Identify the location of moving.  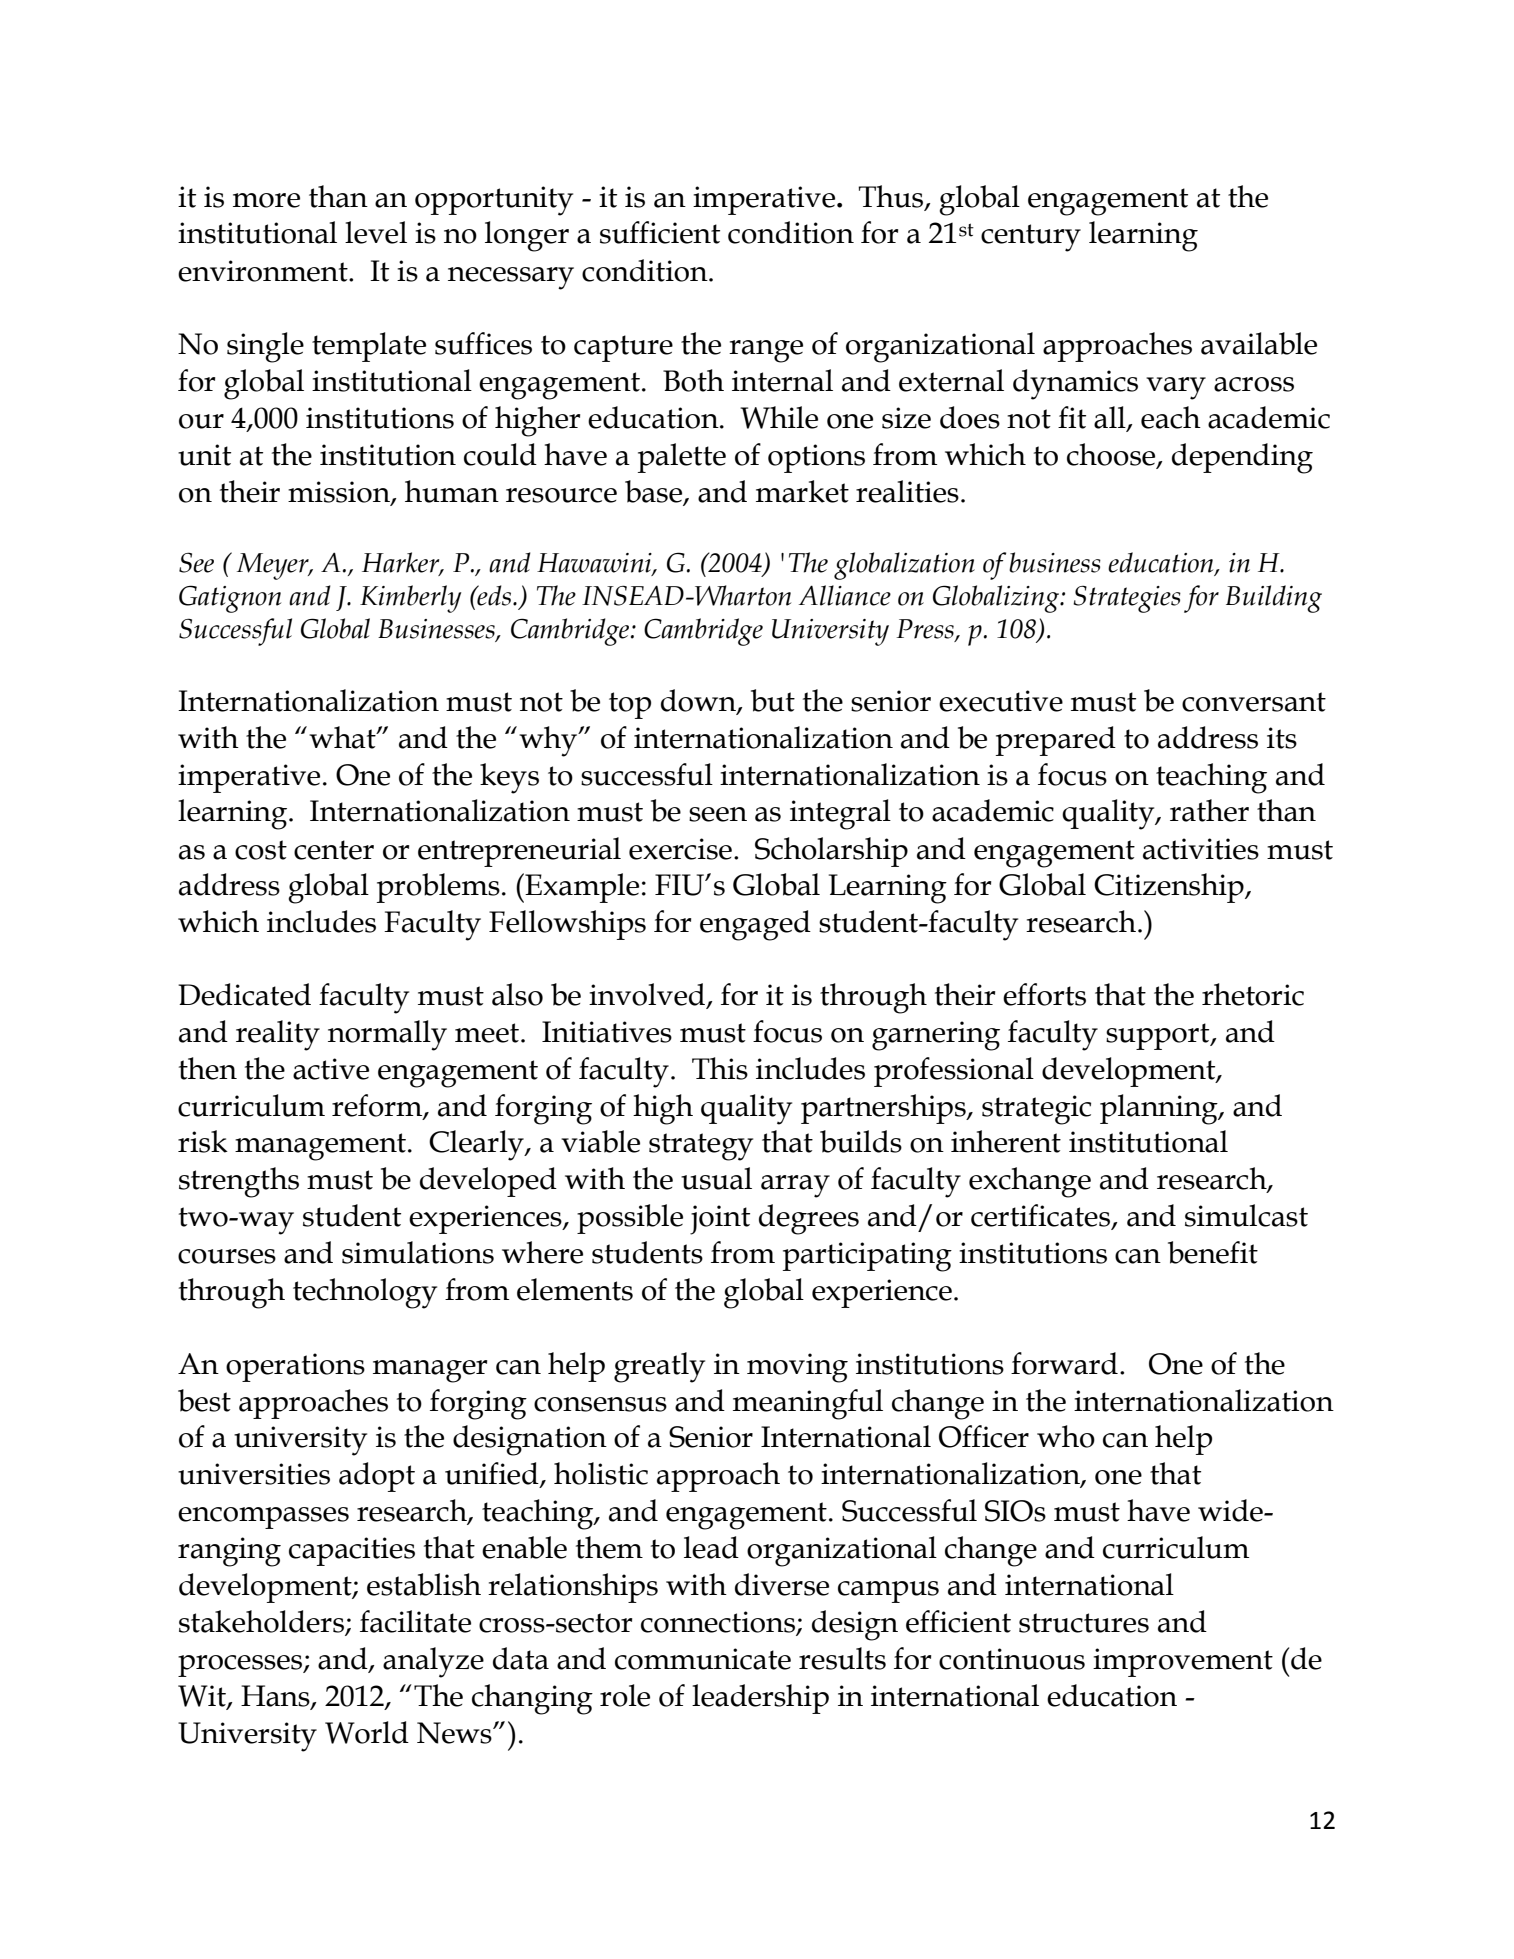
(797, 1368).
